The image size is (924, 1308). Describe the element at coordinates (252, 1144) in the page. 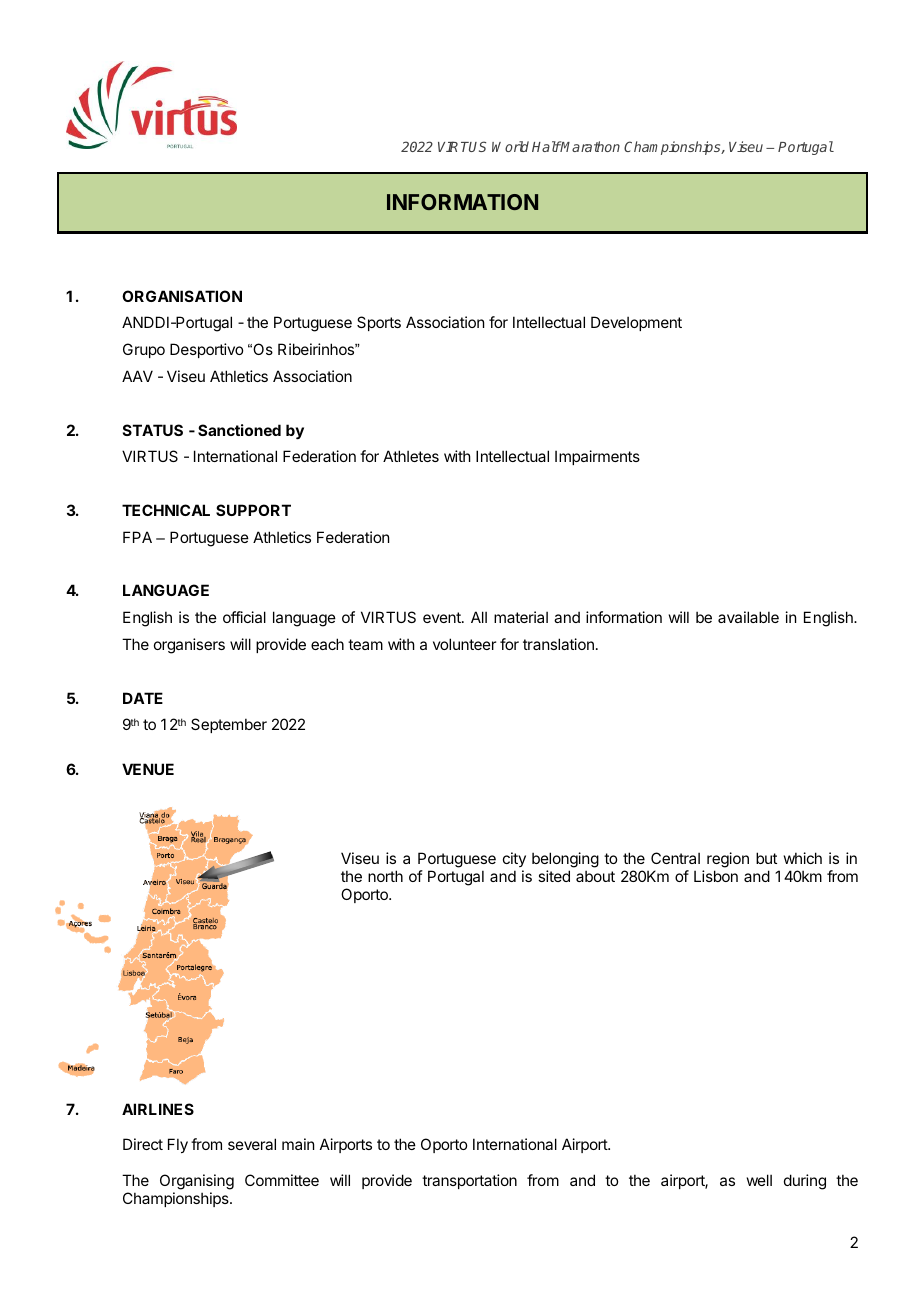

I see `several` at that location.
